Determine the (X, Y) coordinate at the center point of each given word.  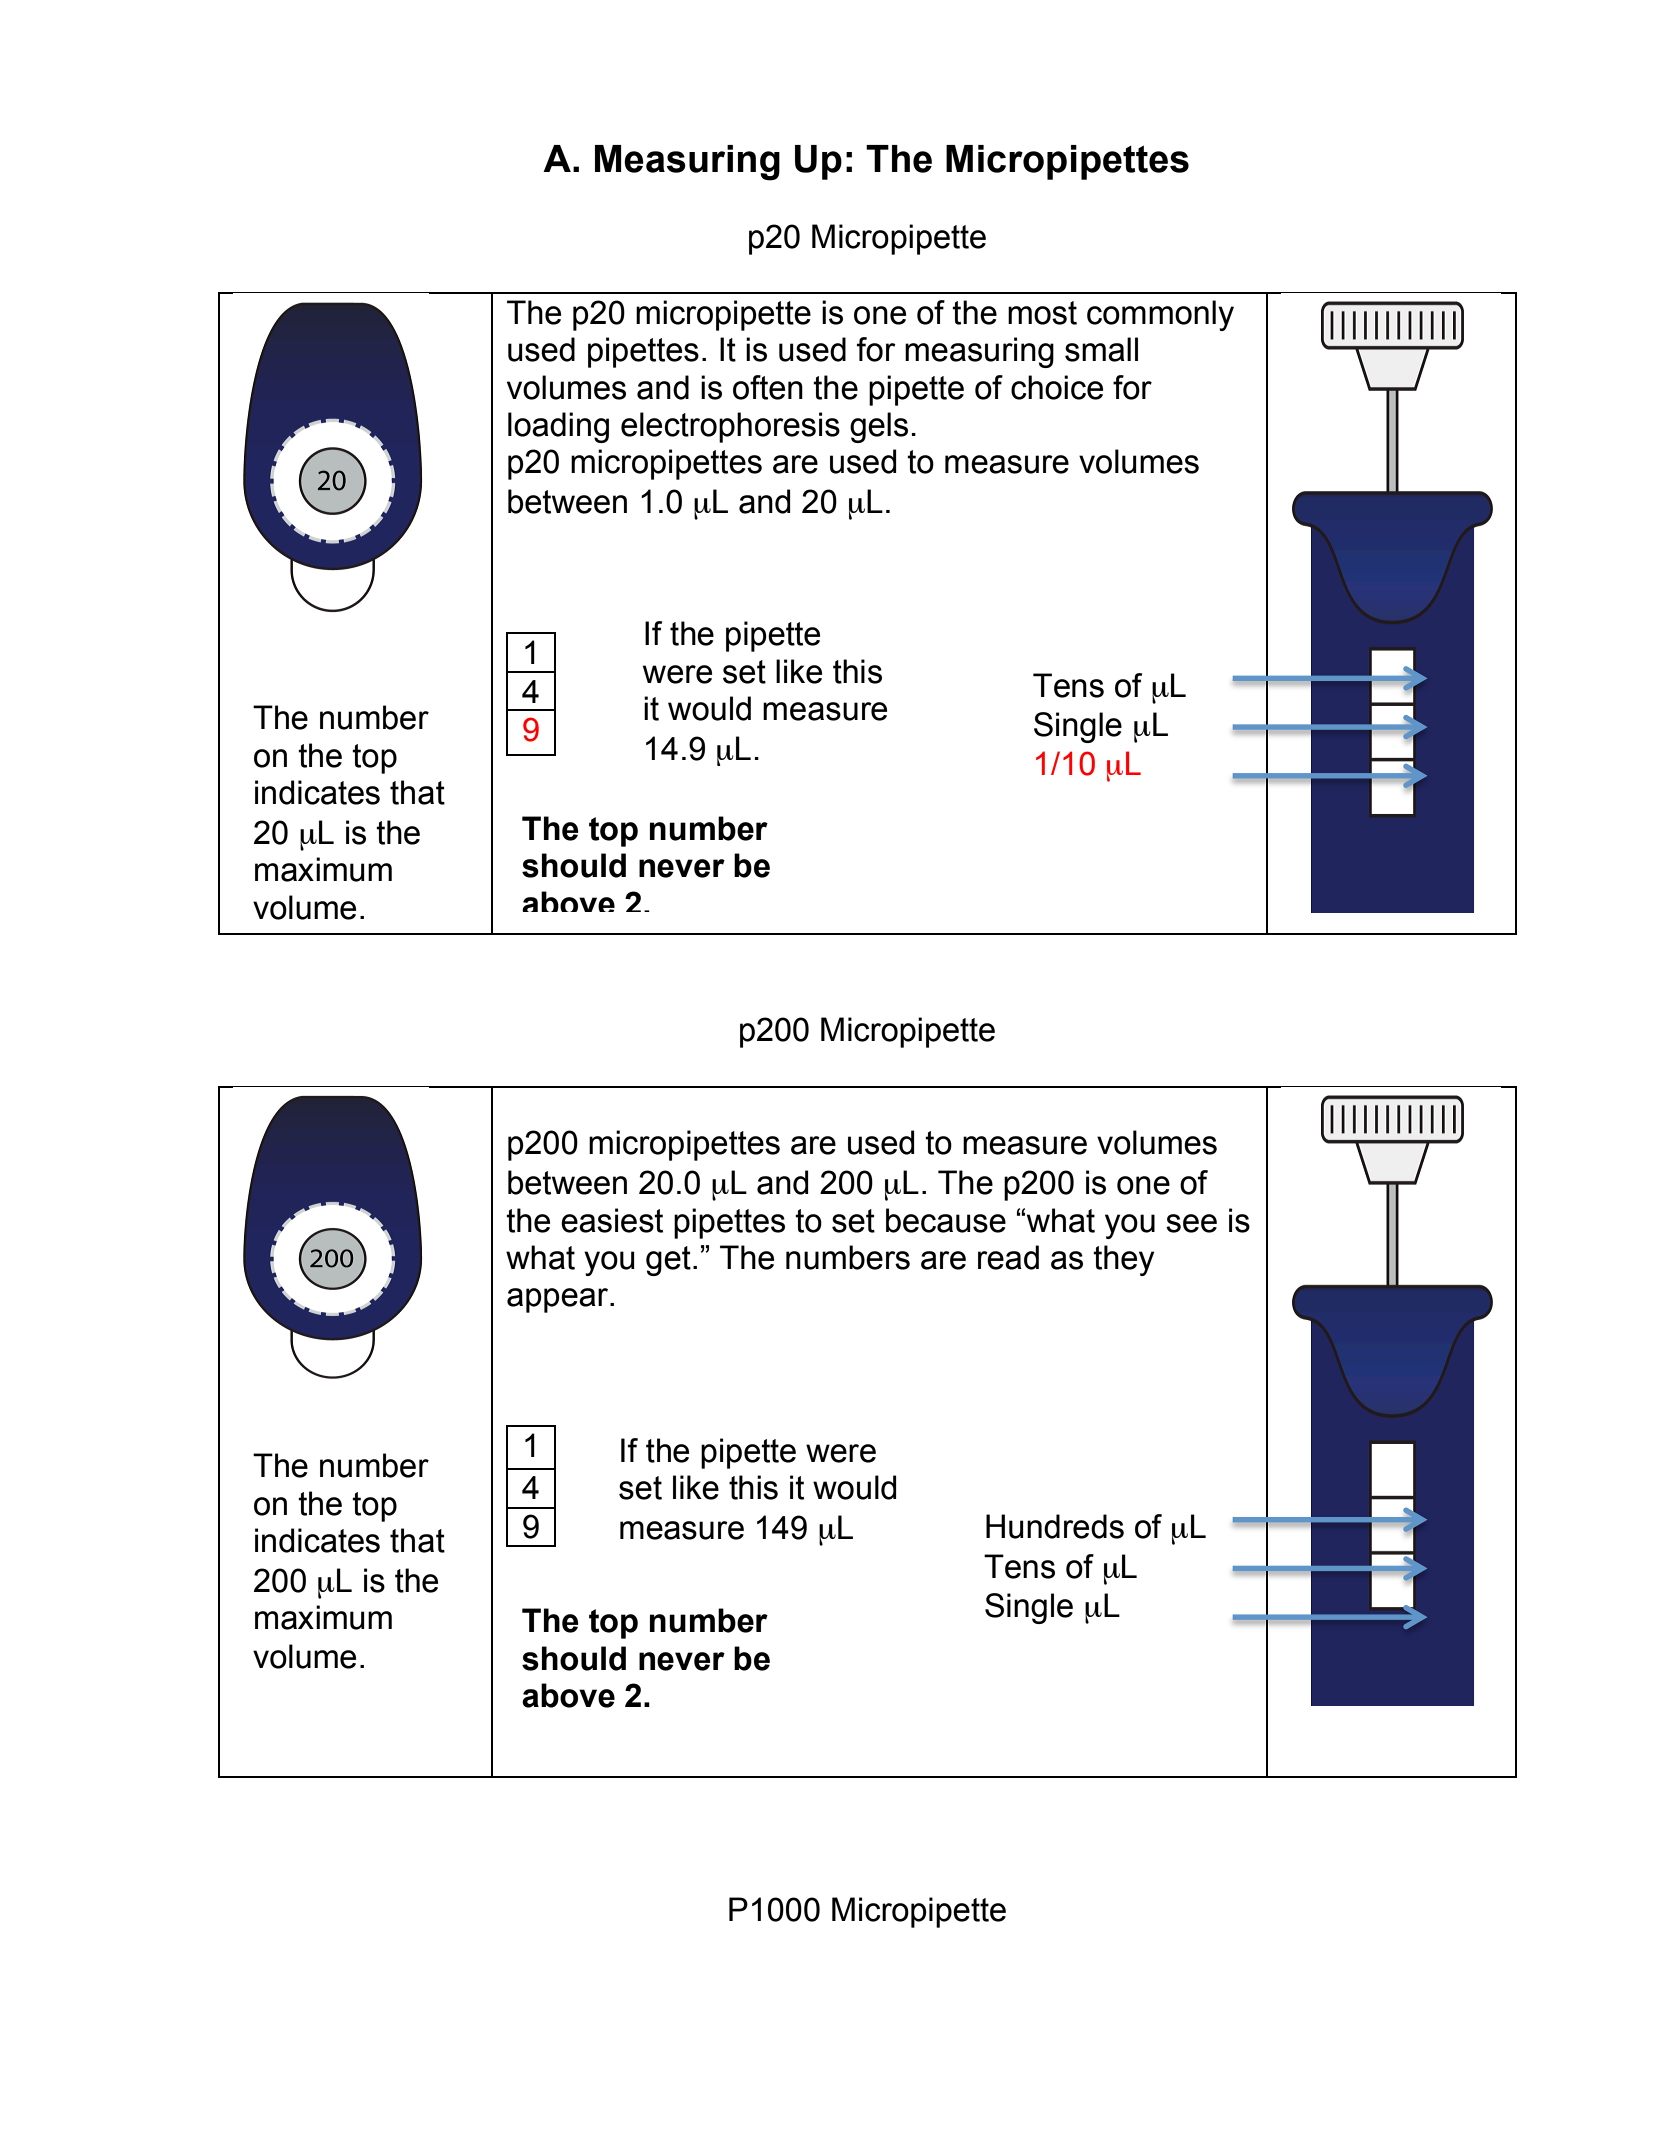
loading (558, 427)
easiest (612, 1220)
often (768, 387)
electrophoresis (730, 427)
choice (1057, 387)
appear (559, 1300)
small (1101, 349)
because (946, 1220)
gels (879, 427)
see (1191, 1223)
